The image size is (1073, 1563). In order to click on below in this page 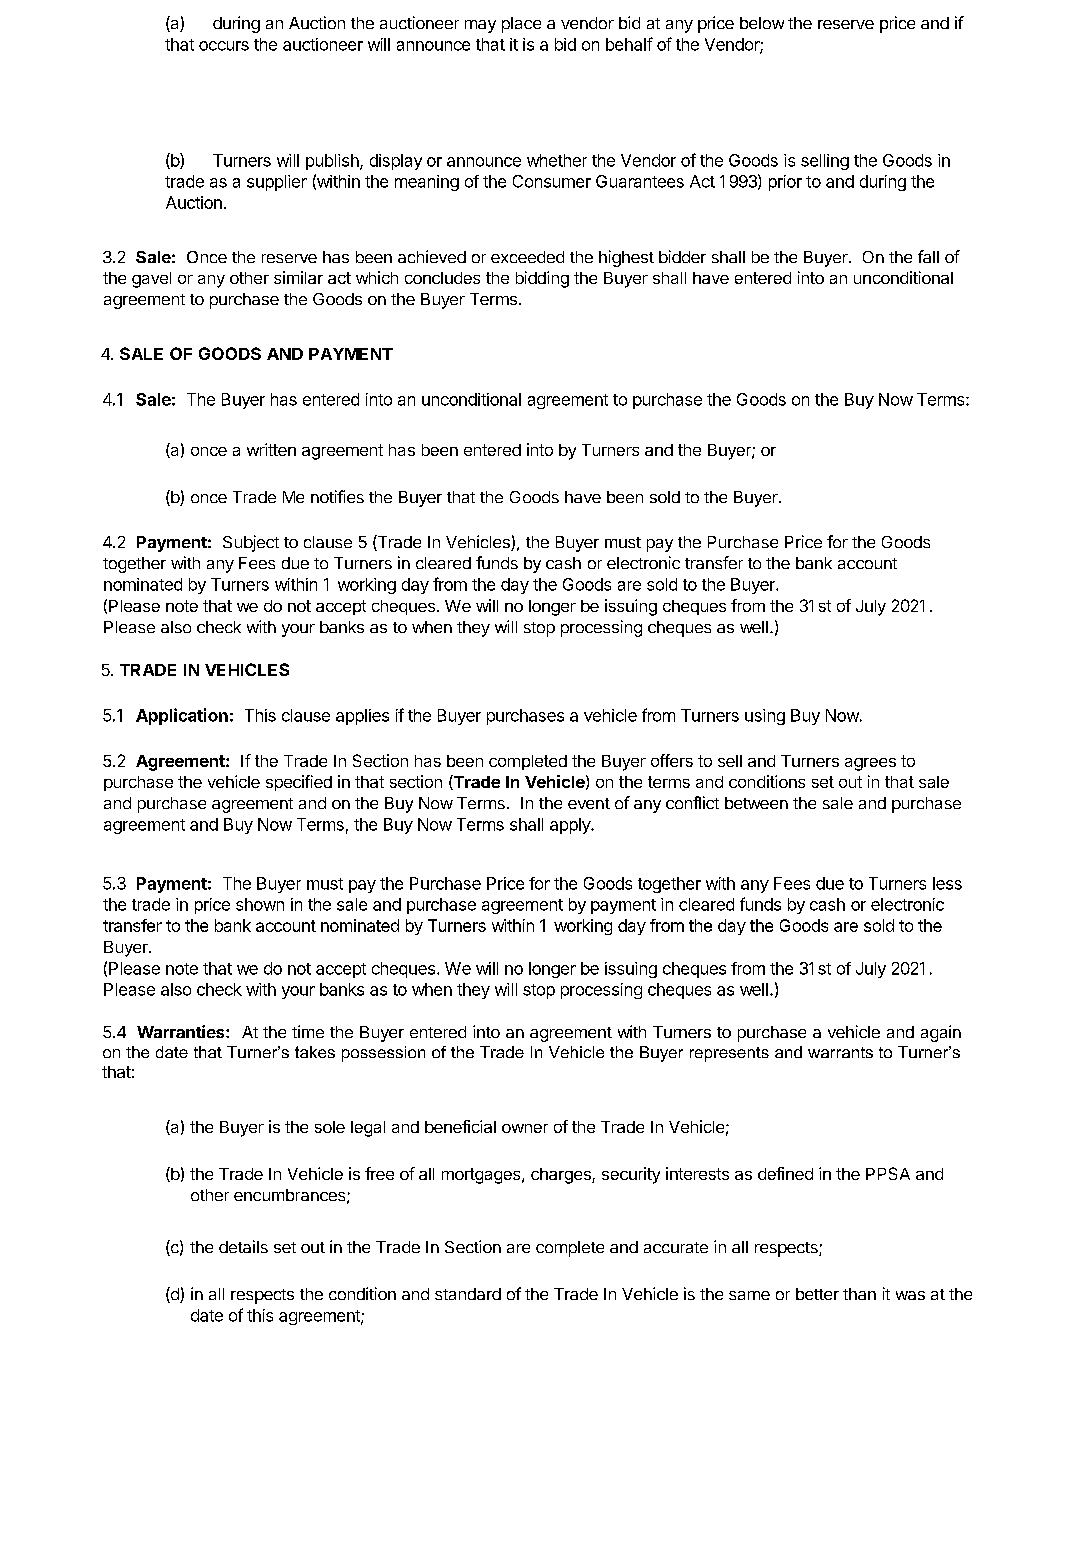, I will do `click(762, 23)`.
